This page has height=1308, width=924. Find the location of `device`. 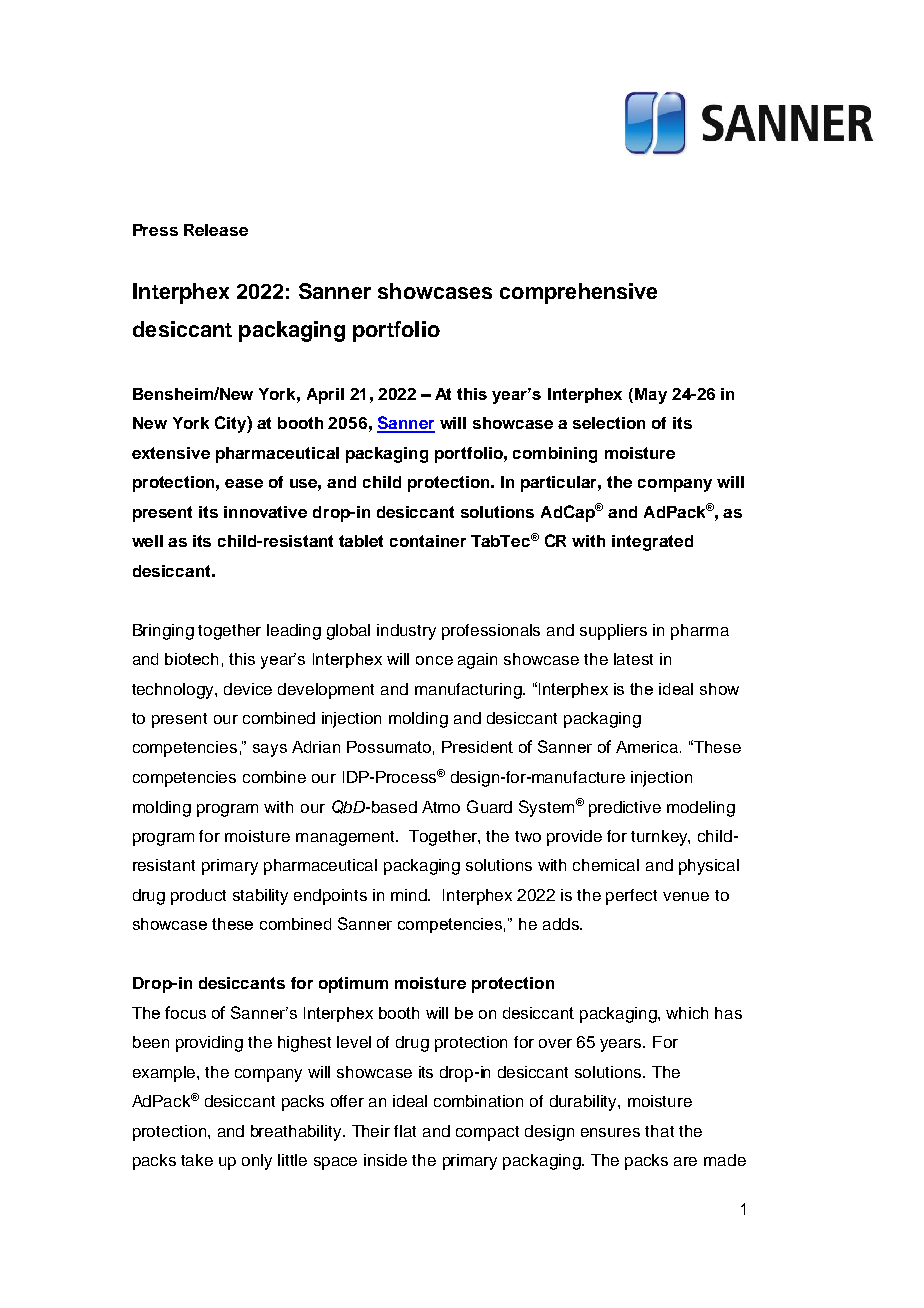

device is located at coordinates (248, 689).
